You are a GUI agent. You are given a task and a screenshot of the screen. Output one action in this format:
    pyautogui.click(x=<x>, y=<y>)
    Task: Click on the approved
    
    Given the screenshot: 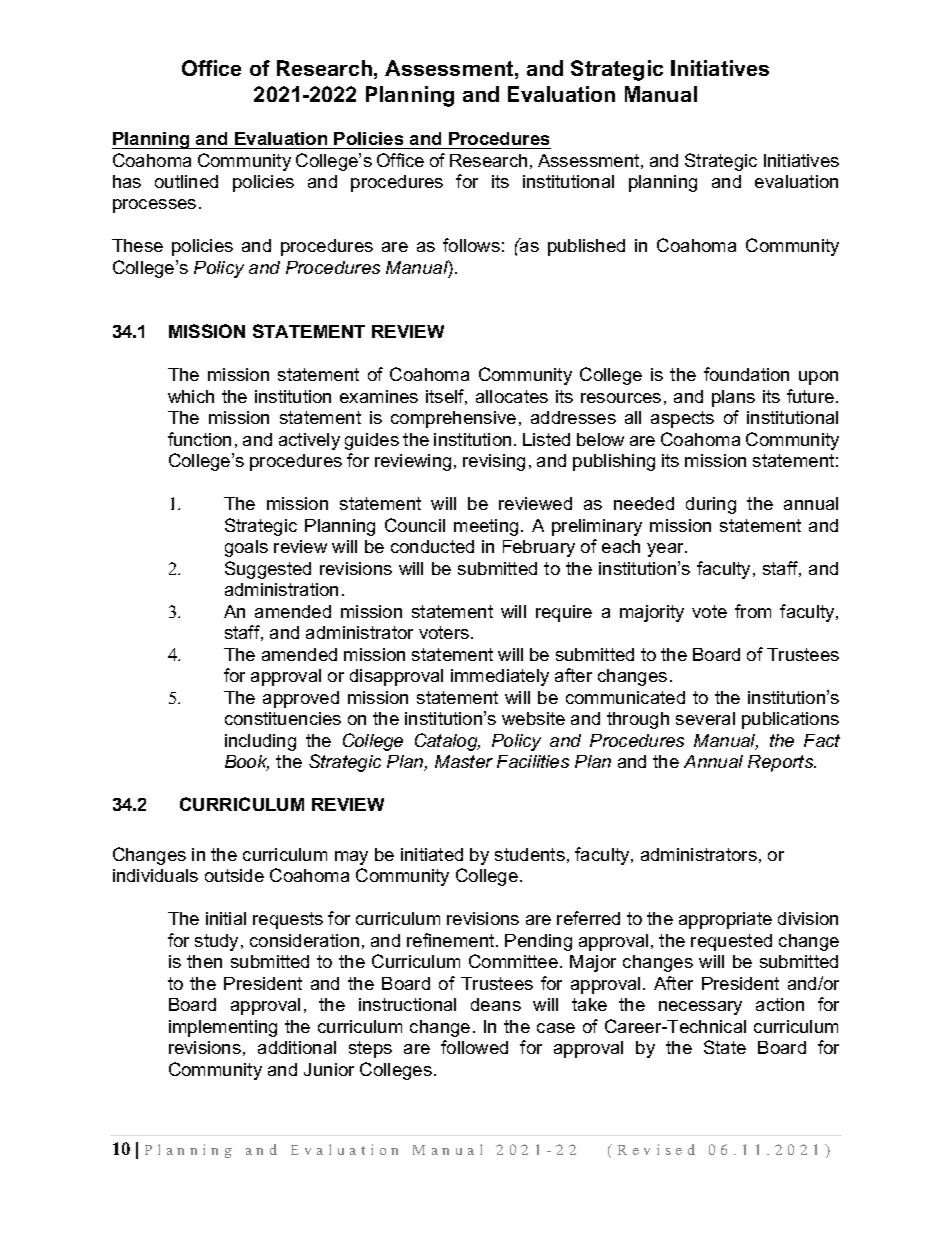 What is the action you would take?
    pyautogui.click(x=301, y=699)
